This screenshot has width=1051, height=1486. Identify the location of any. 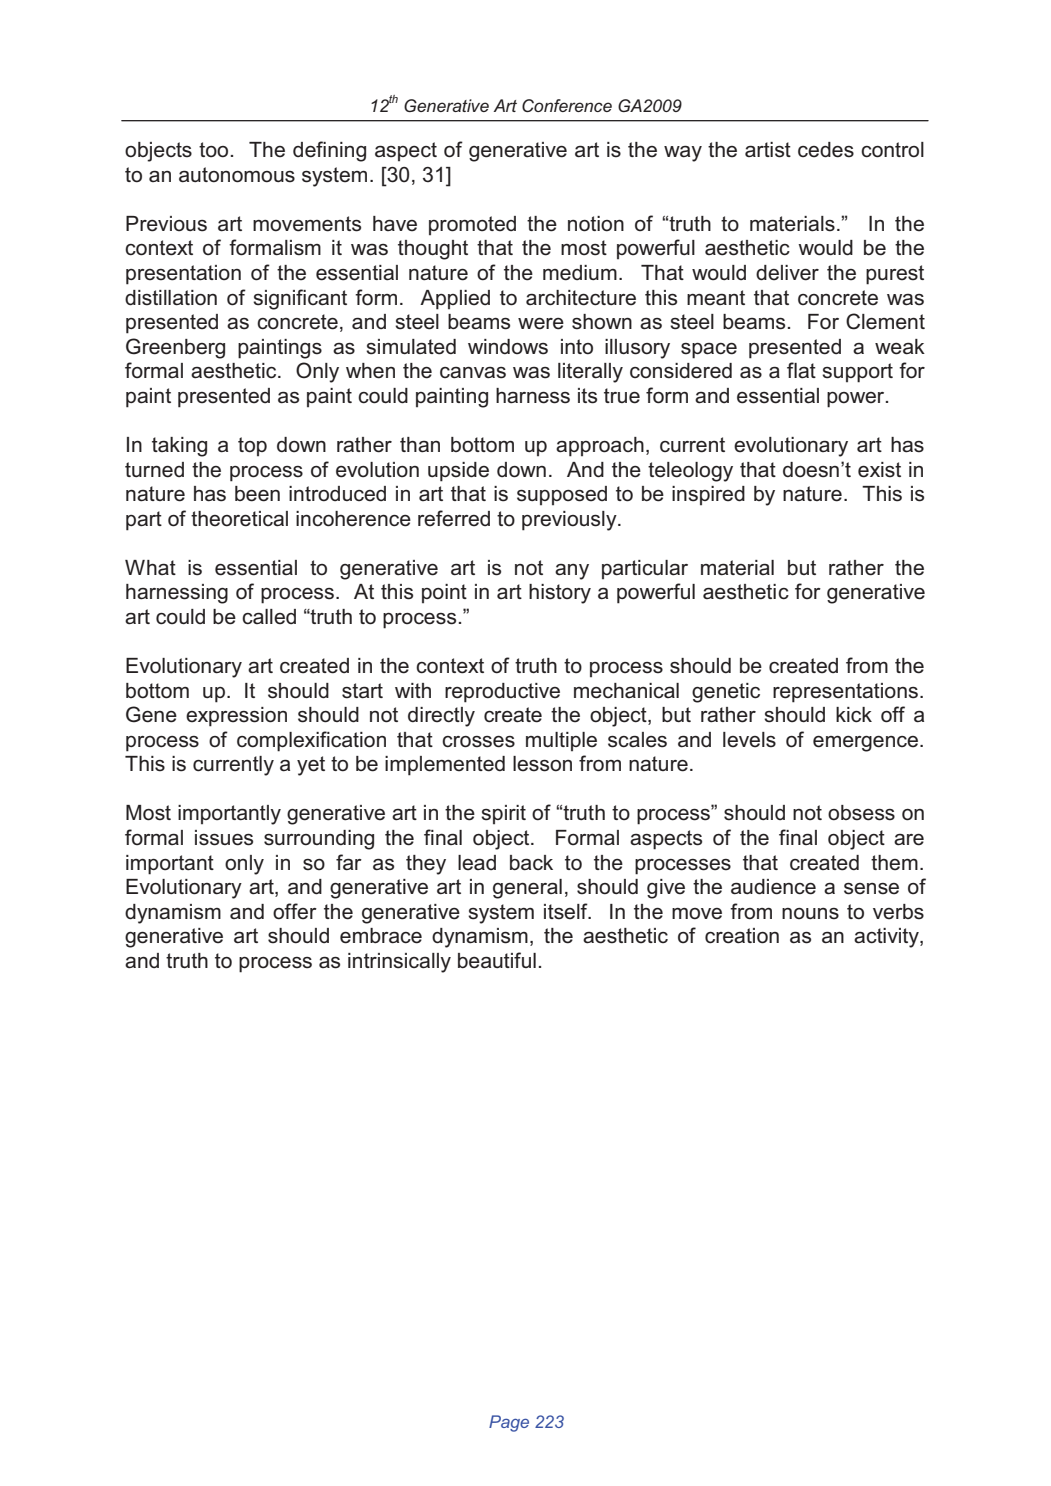
(572, 572).
